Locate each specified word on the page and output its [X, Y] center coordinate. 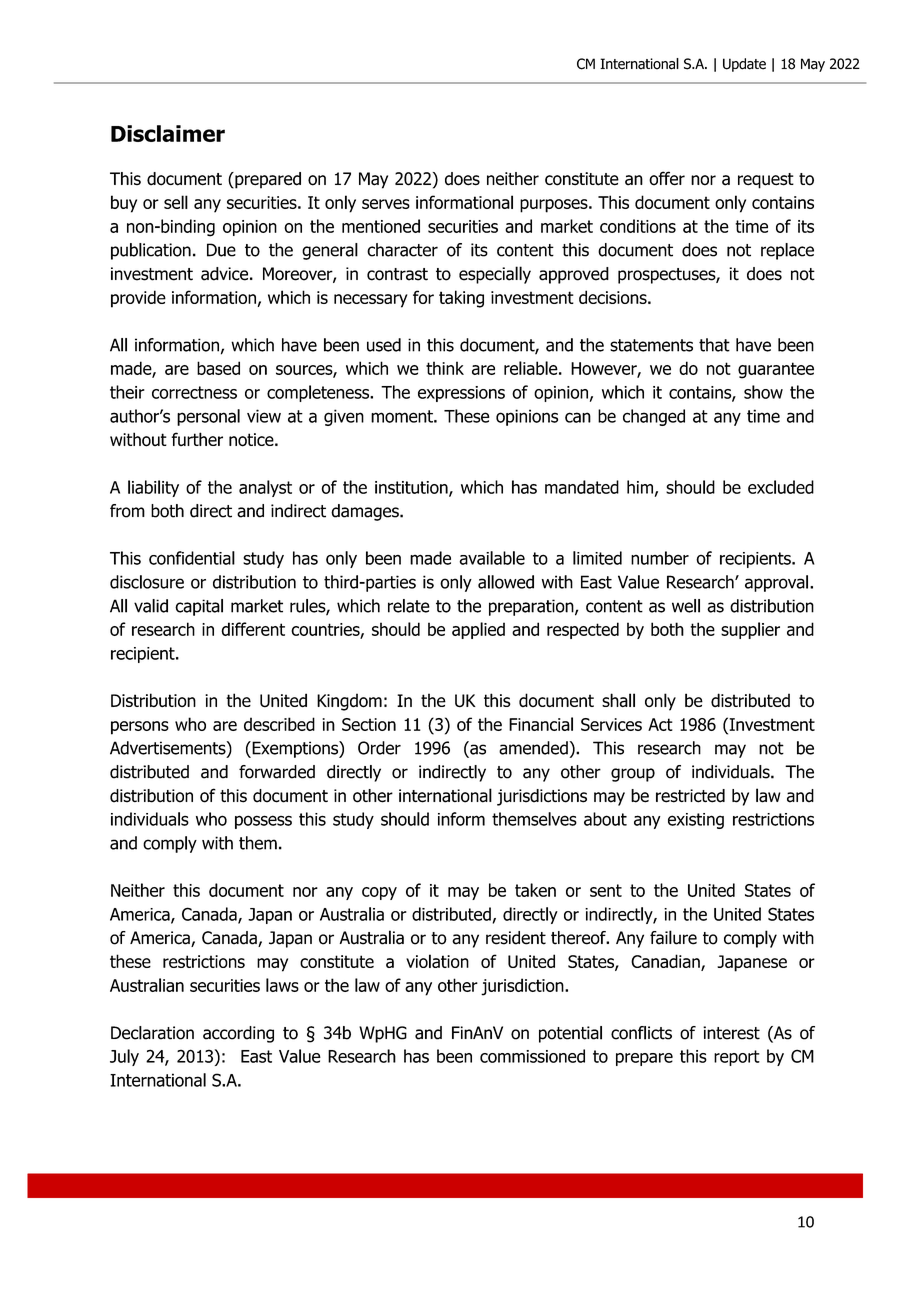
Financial [541, 724]
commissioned [532, 1056]
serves [386, 204]
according [238, 1034]
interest [731, 1033]
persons [140, 728]
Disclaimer [168, 133]
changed [654, 417]
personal [208, 417]
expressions [461, 394]
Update [744, 65]
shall [618, 700]
